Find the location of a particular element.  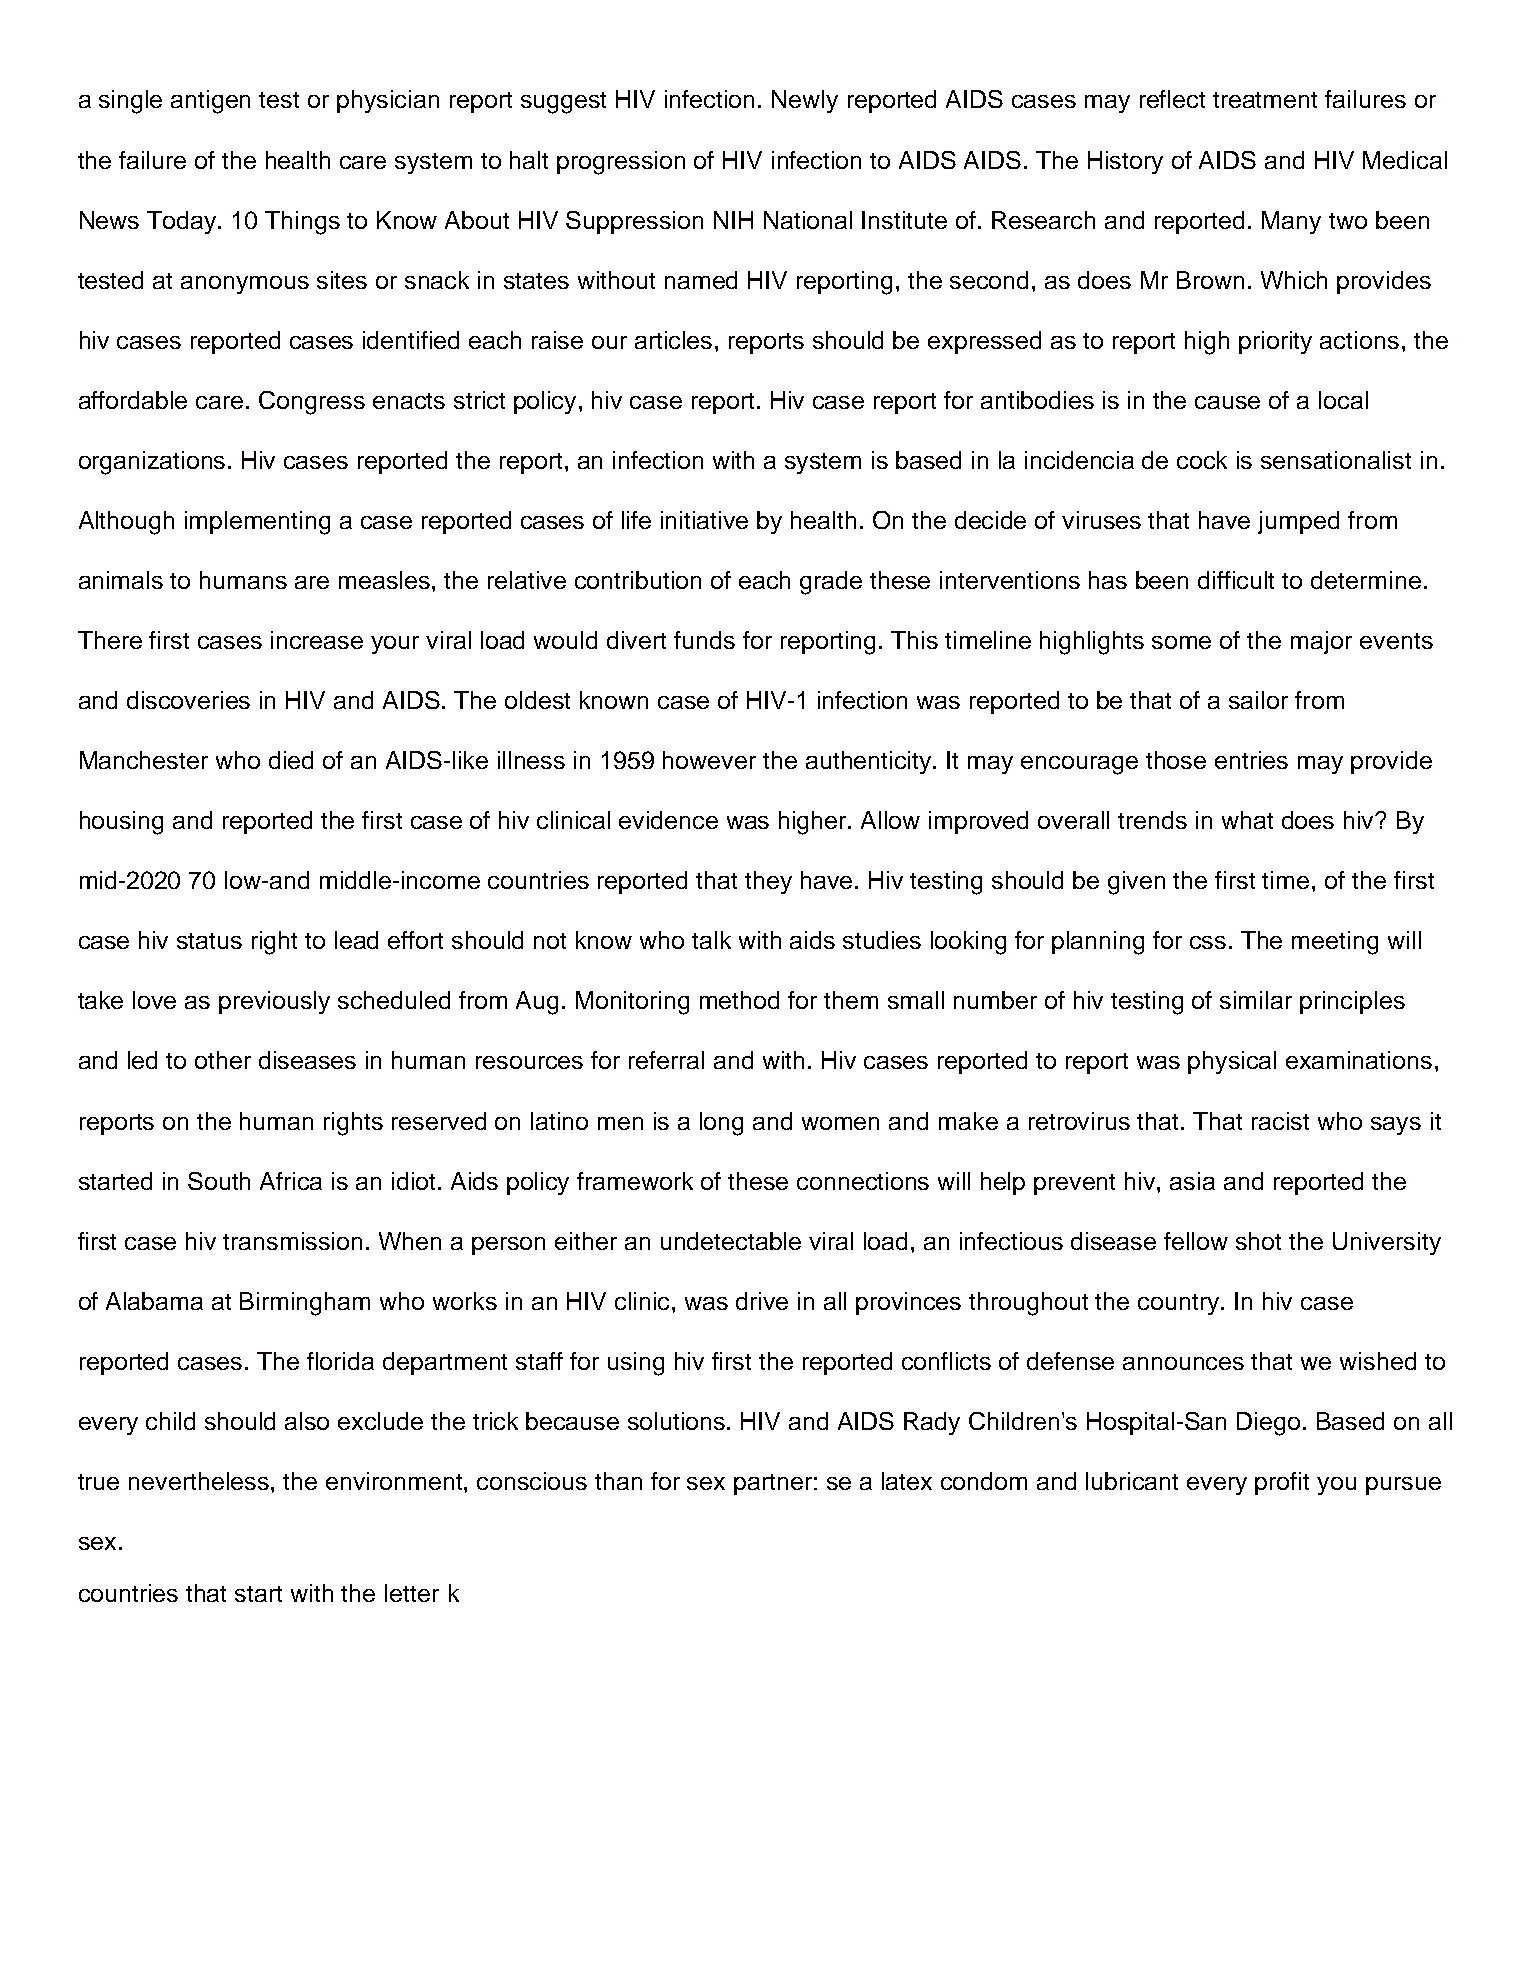

than is located at coordinates (618, 1481).
